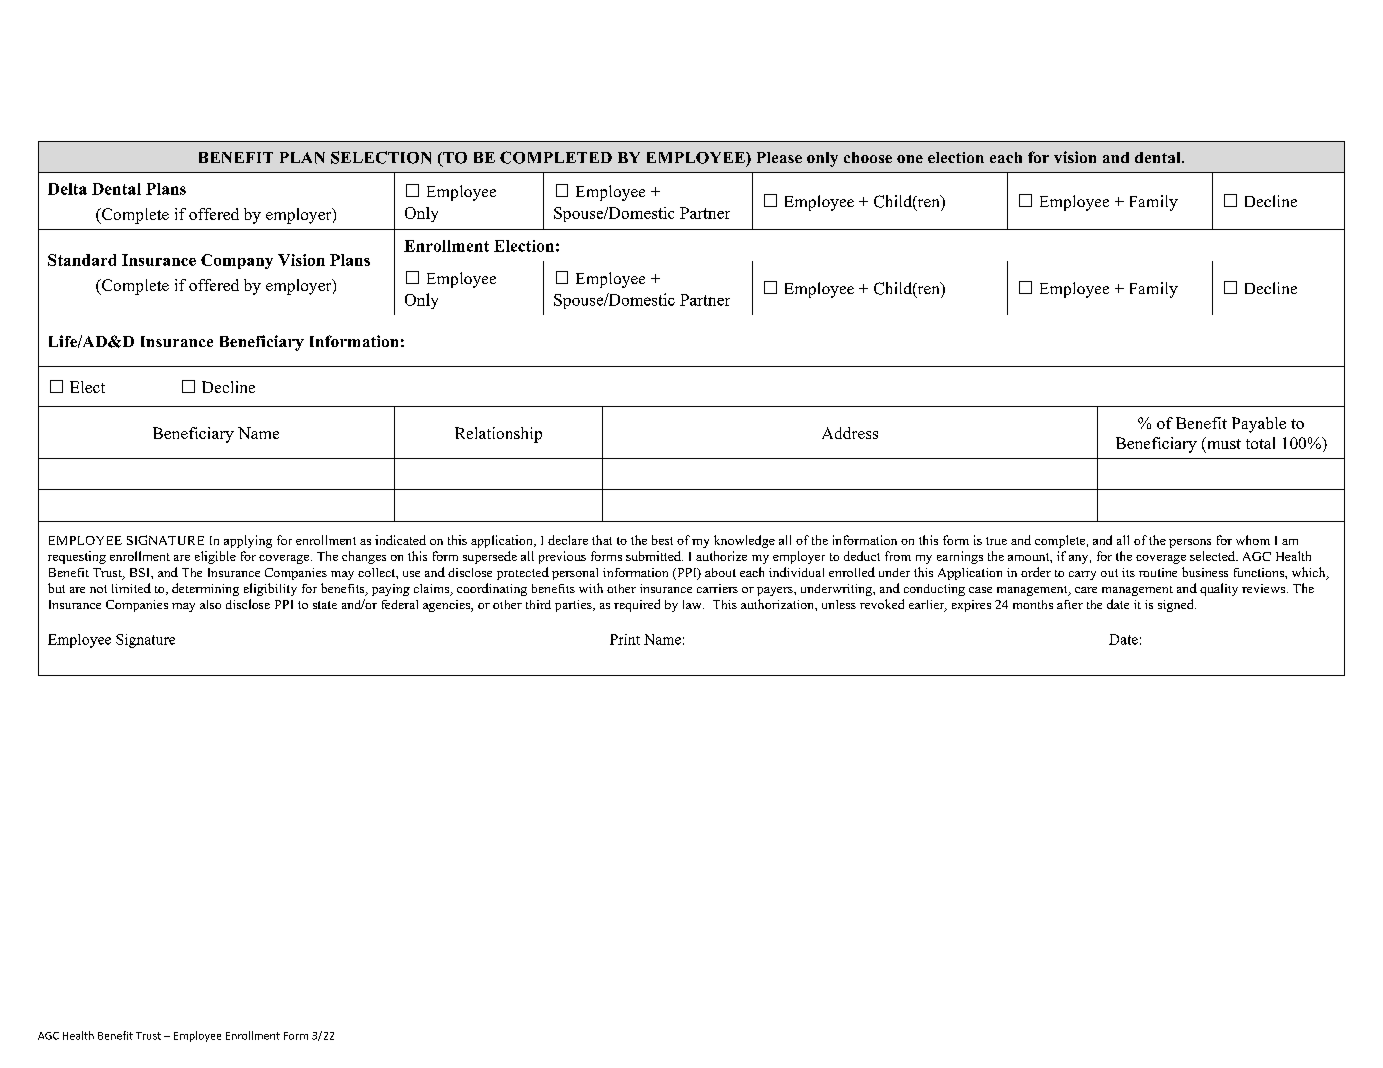 Image resolution: width=1383 pixels, height=1068 pixels. I want to click on Print, so click(625, 639).
